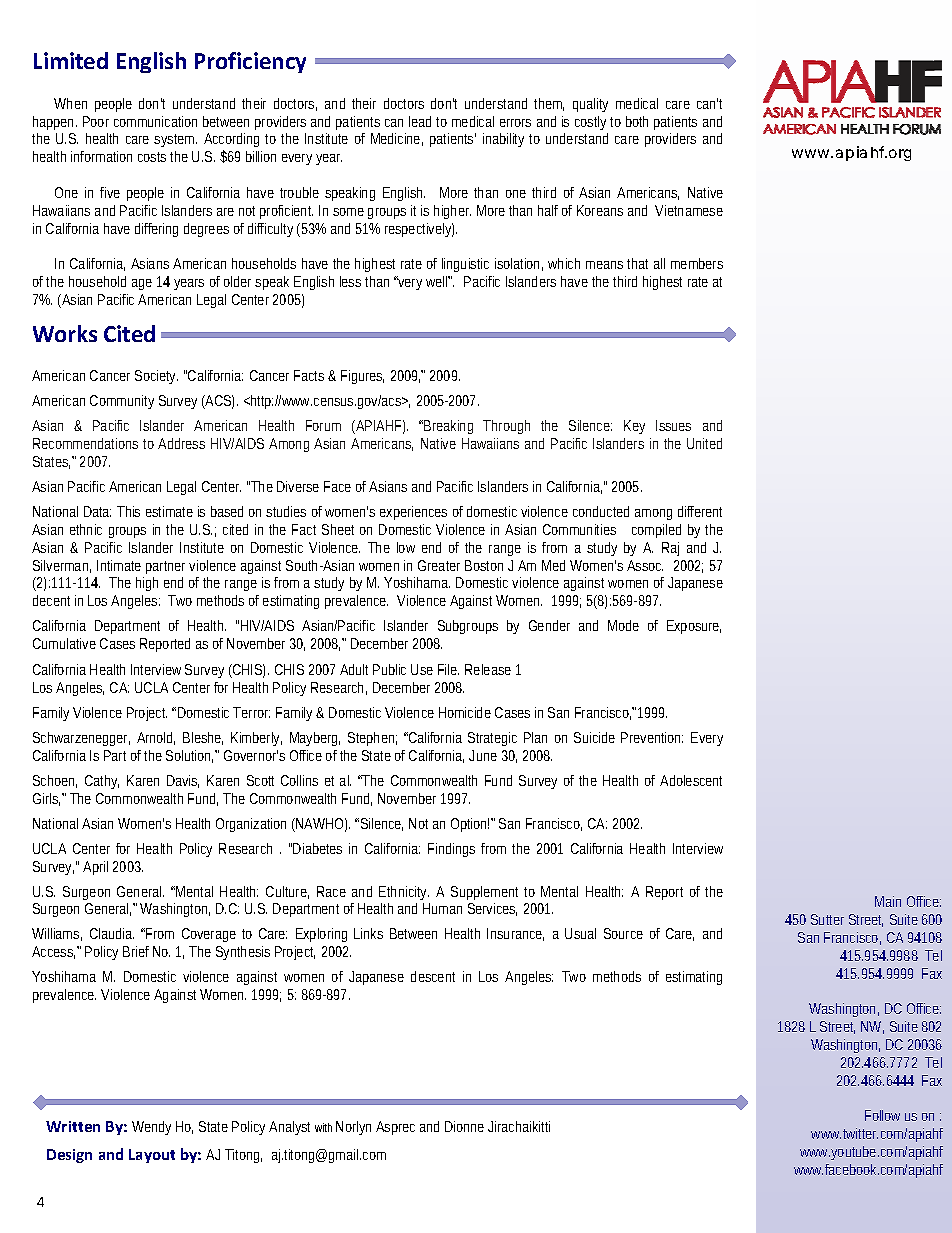  Describe the element at coordinates (694, 627) in the screenshot. I see `Exposure` at that location.
